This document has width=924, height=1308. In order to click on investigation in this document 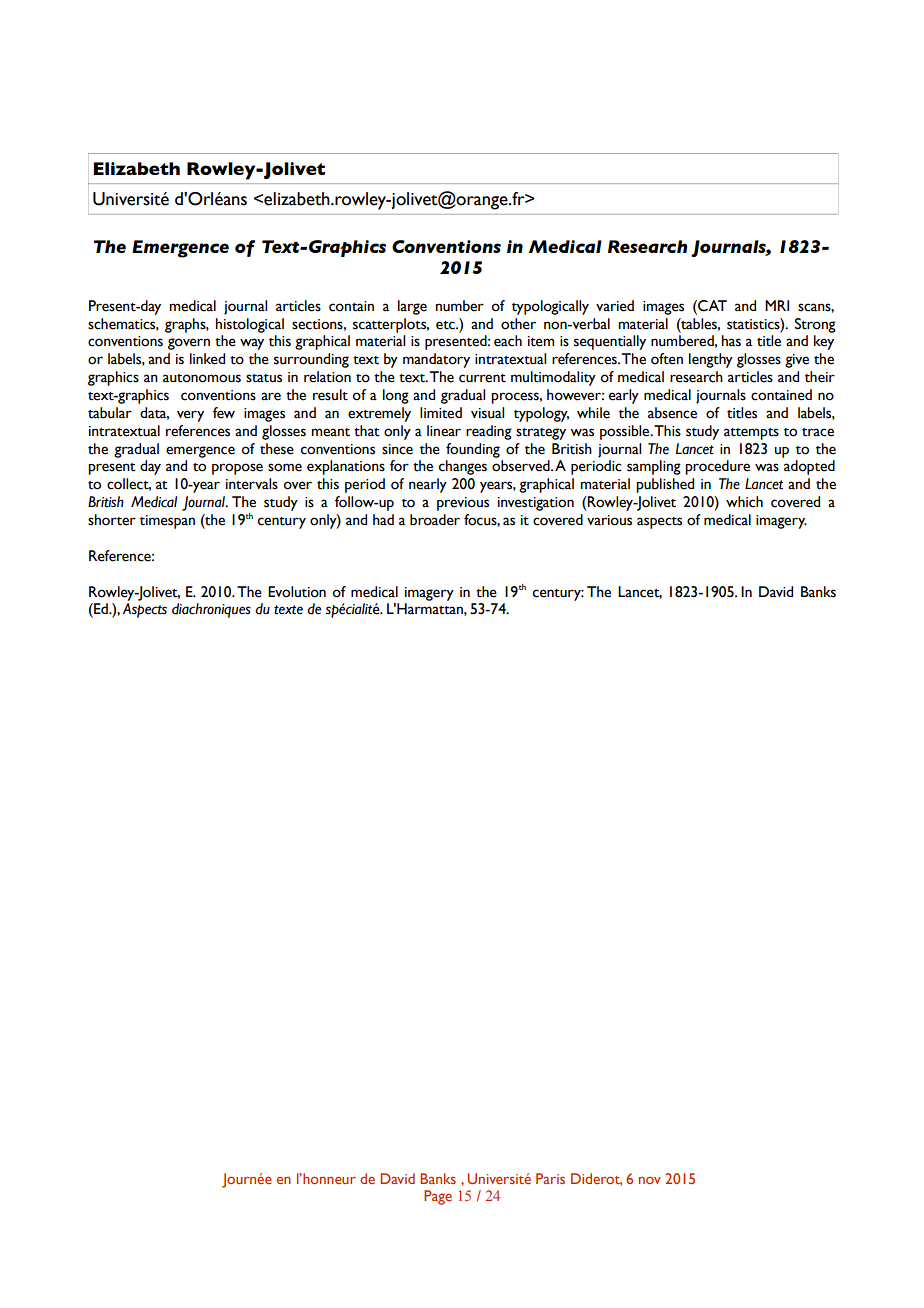, I will do `click(536, 504)`.
